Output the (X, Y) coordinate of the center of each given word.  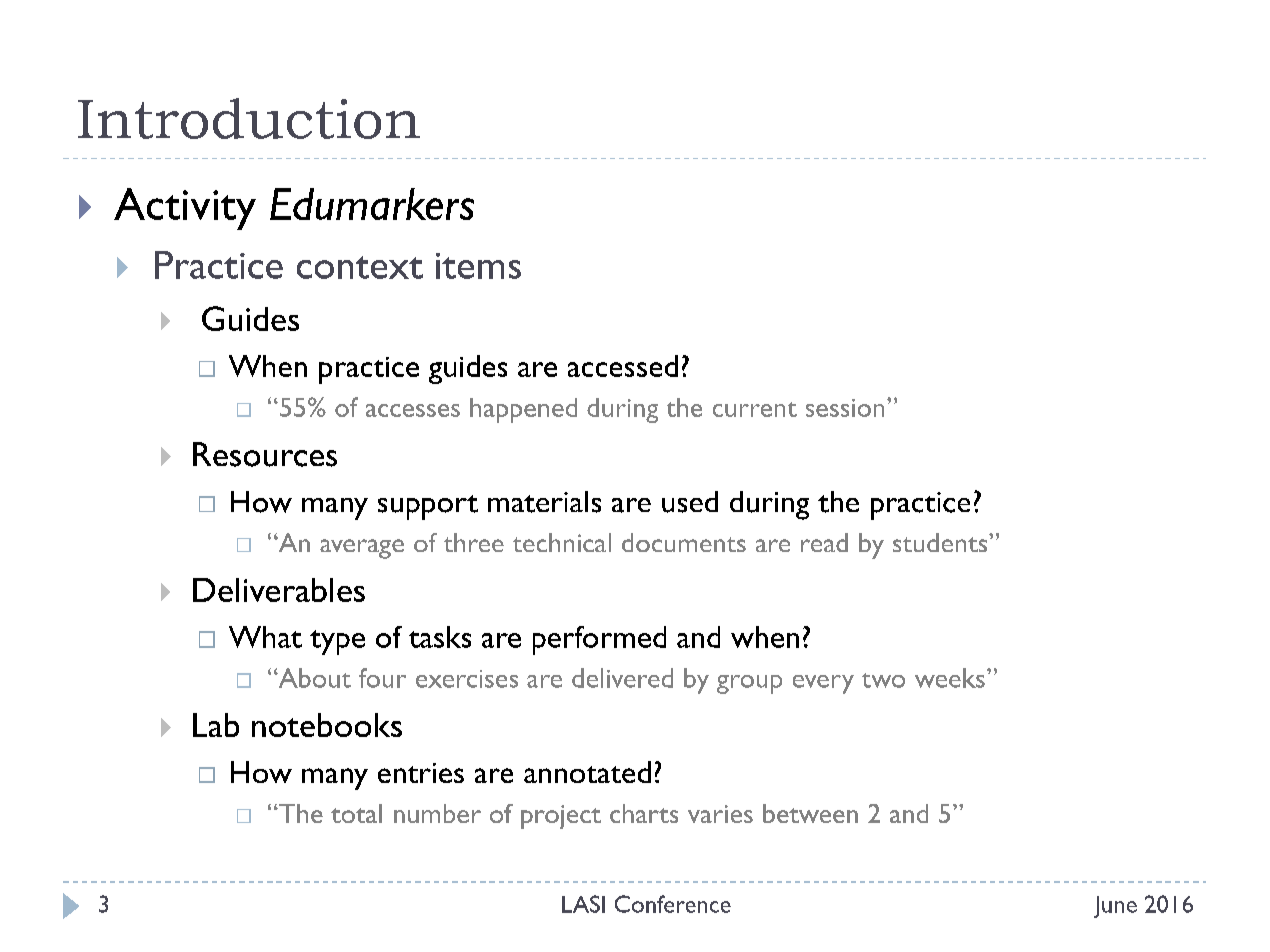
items (478, 266)
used (690, 502)
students (941, 542)
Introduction (249, 118)
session (845, 408)
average (362, 549)
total (356, 813)
